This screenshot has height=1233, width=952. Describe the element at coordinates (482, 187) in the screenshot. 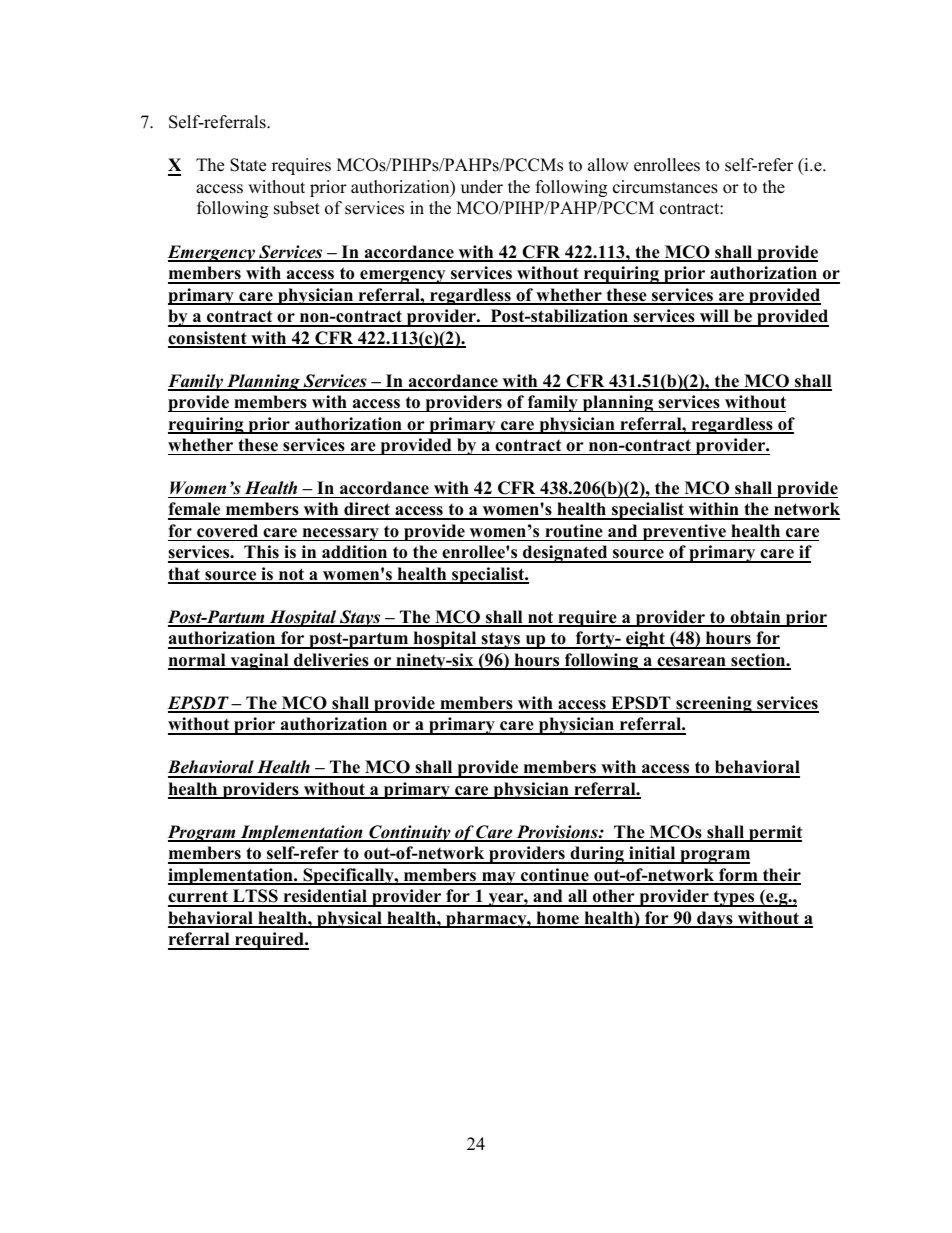

I see `under` at that location.
